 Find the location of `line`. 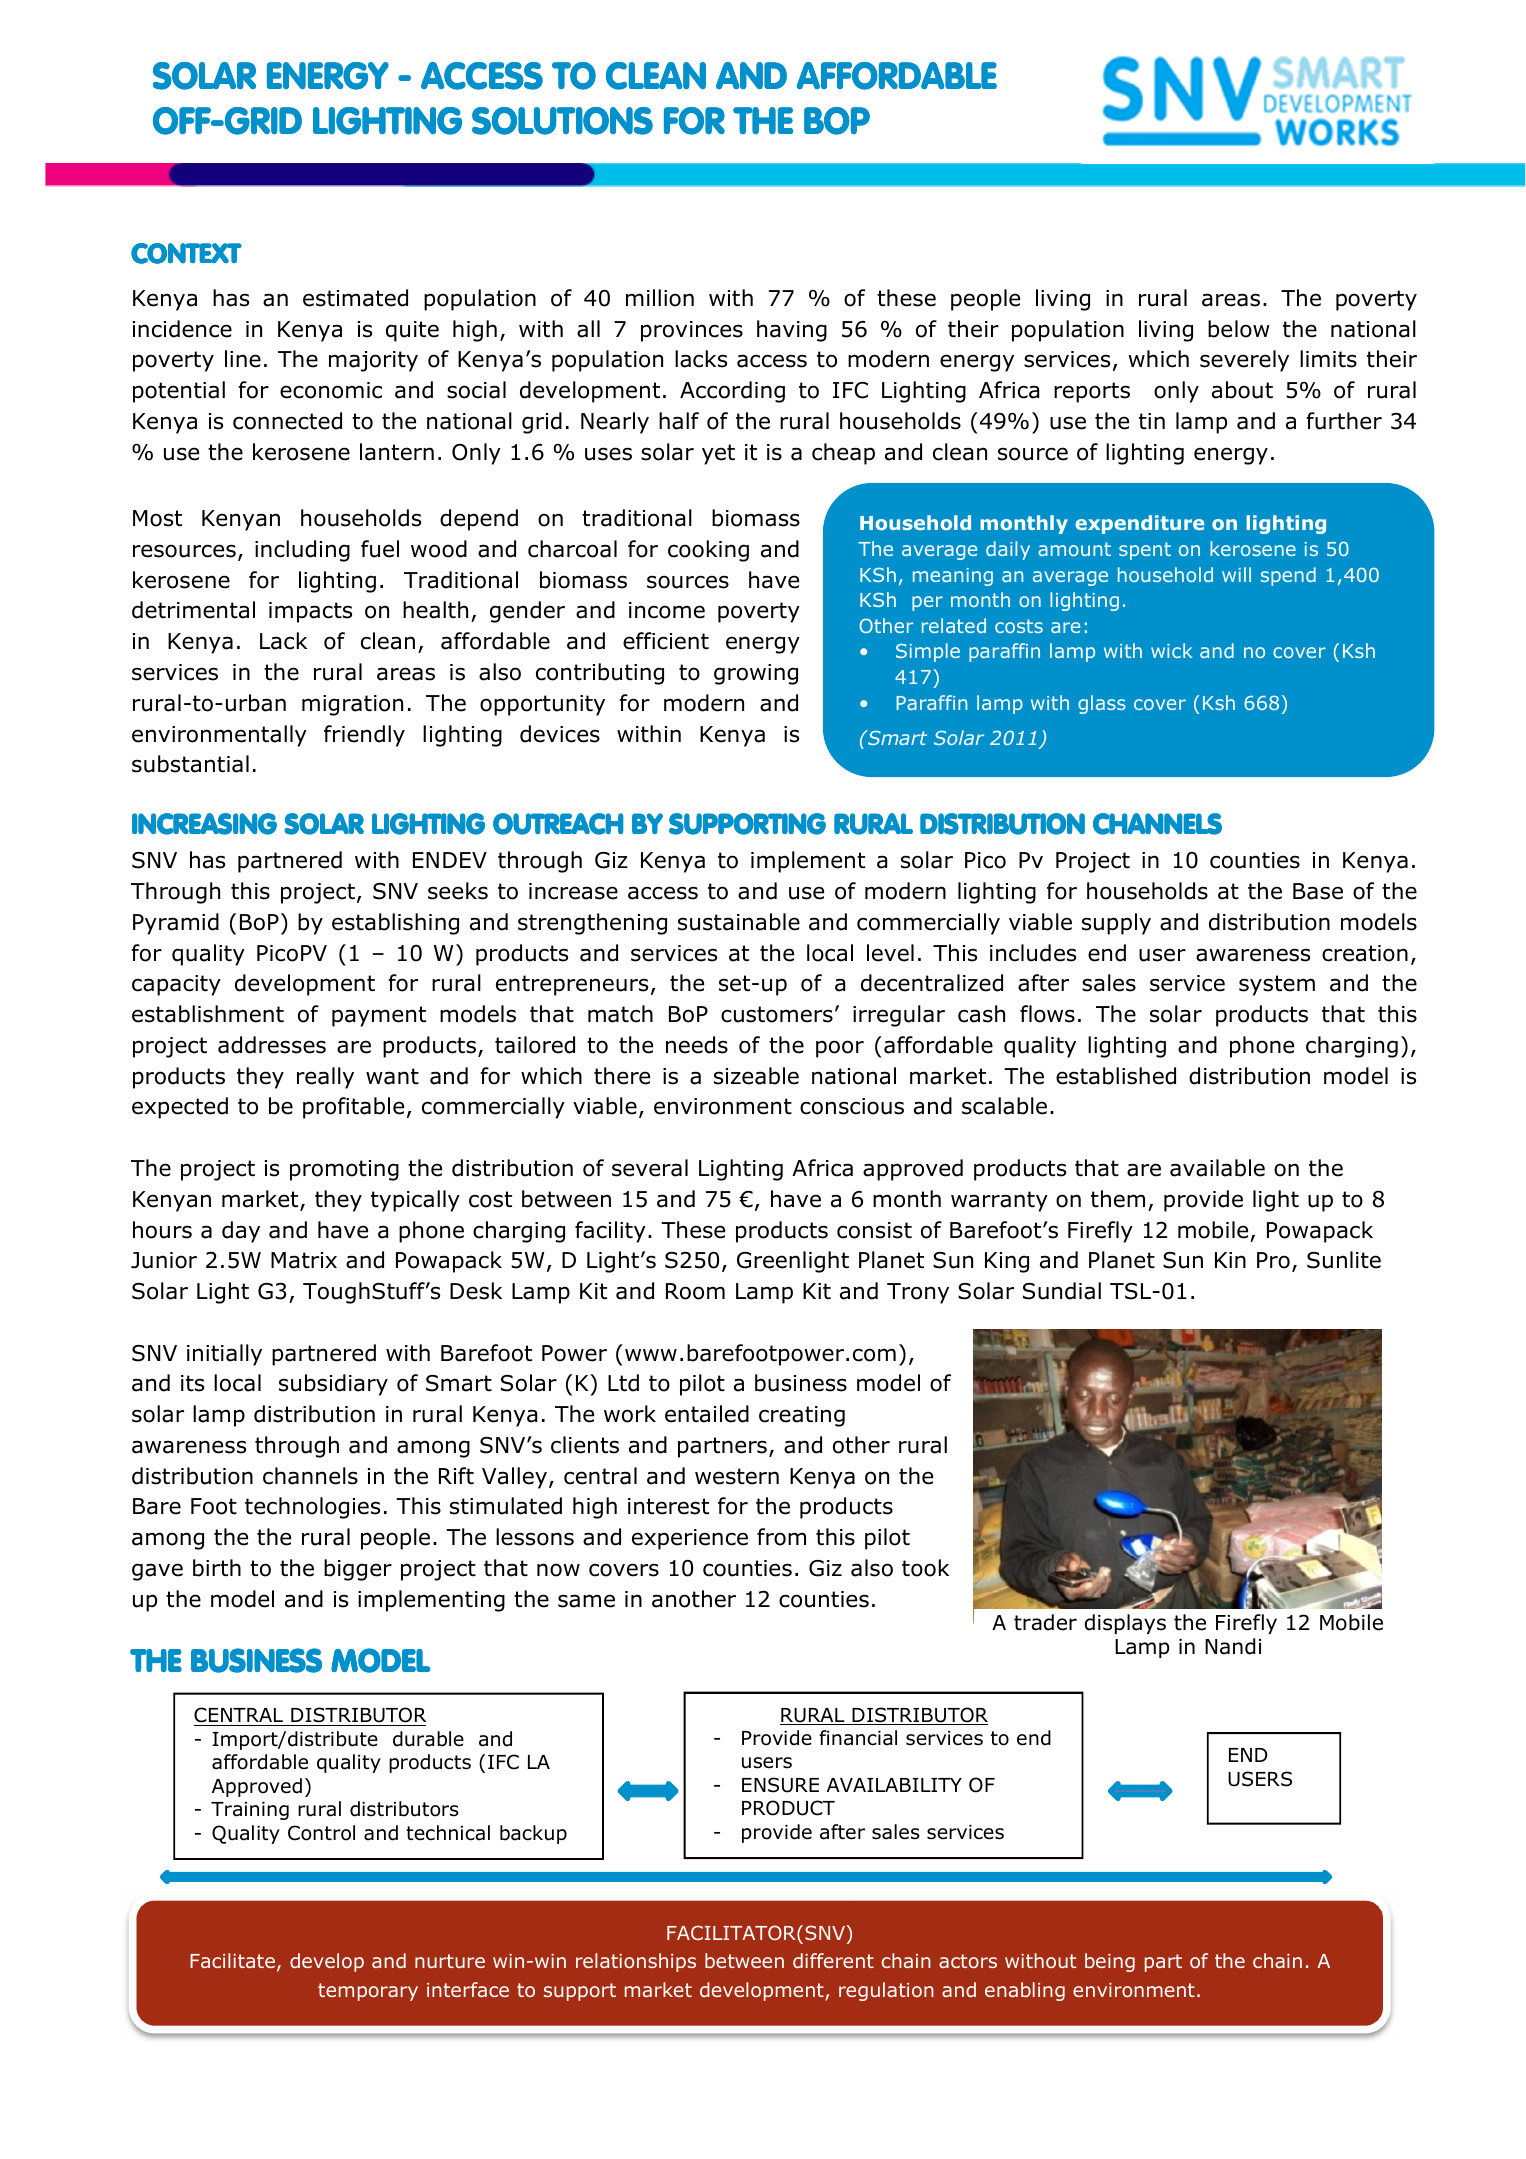

line is located at coordinates (243, 359).
